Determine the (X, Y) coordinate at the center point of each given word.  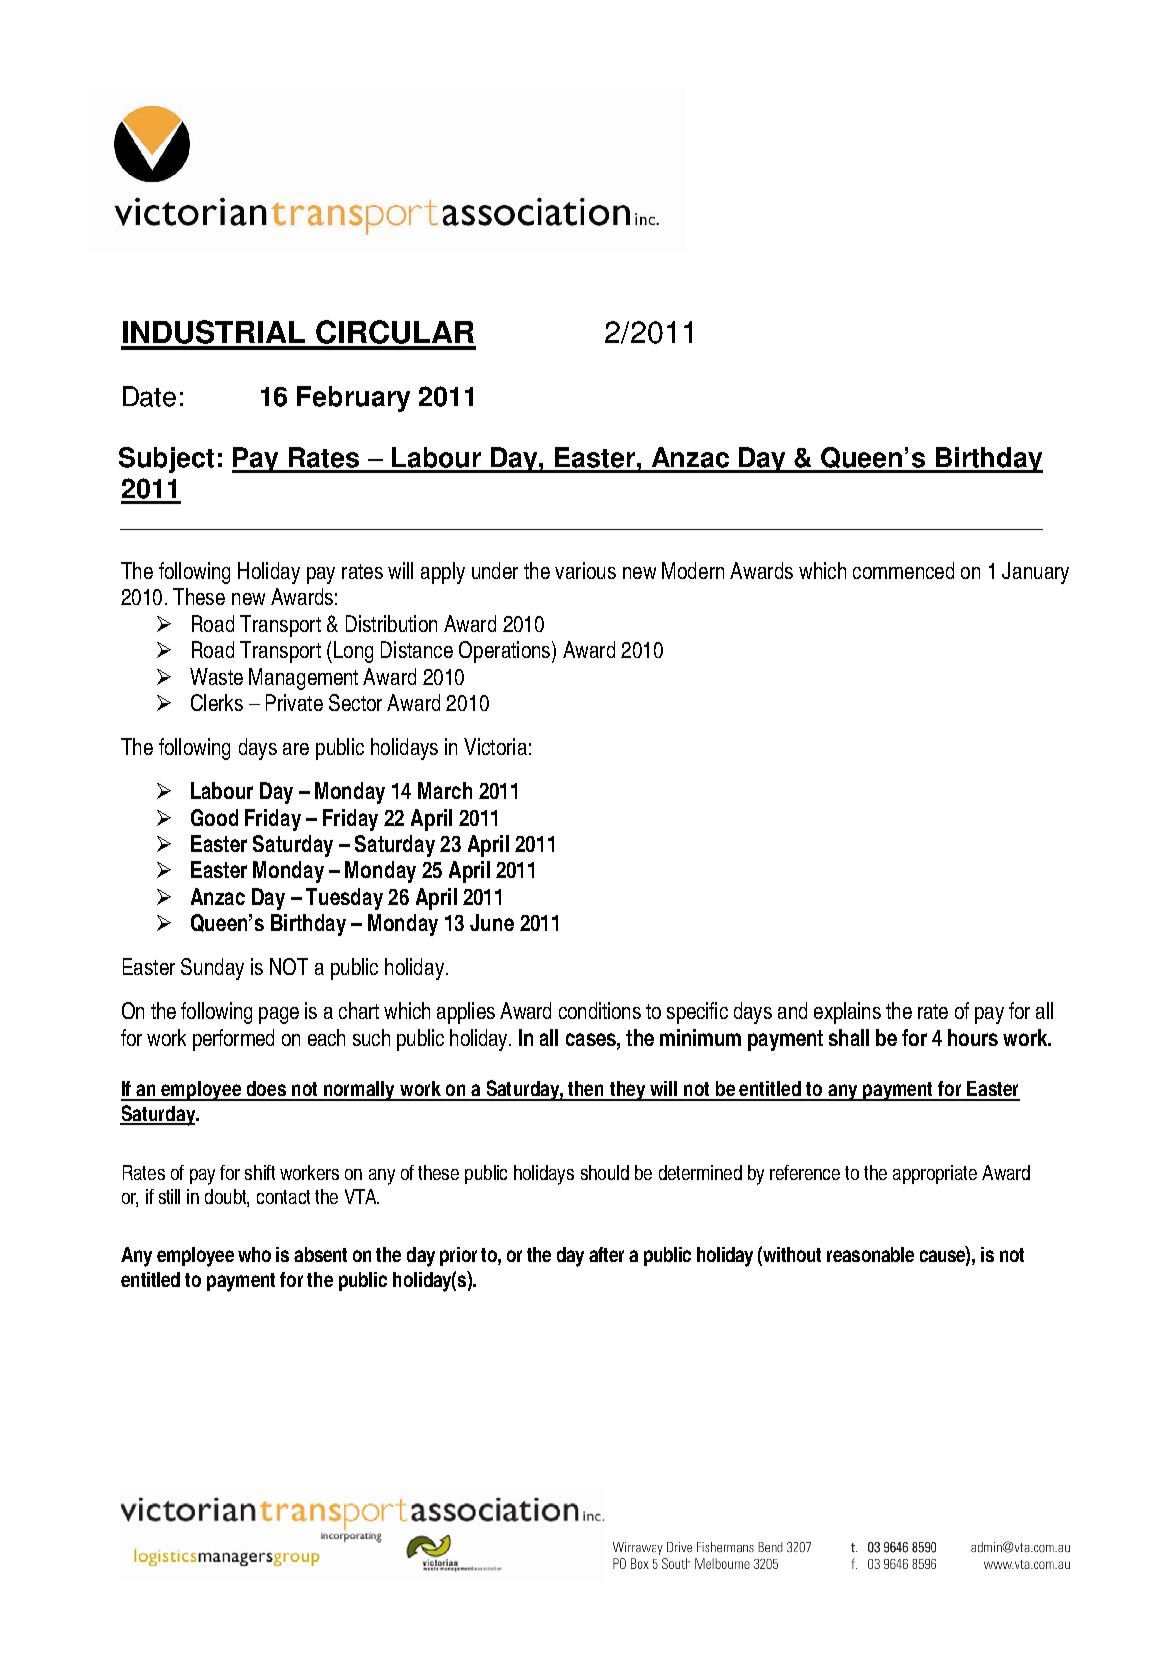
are (296, 749)
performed (233, 1040)
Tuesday (344, 899)
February (353, 399)
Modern (693, 570)
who (254, 1254)
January (1035, 573)
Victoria (495, 746)
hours (973, 1037)
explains (847, 1013)
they (628, 1091)
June (492, 922)
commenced (903, 570)
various (585, 570)
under (495, 570)
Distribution (391, 623)
